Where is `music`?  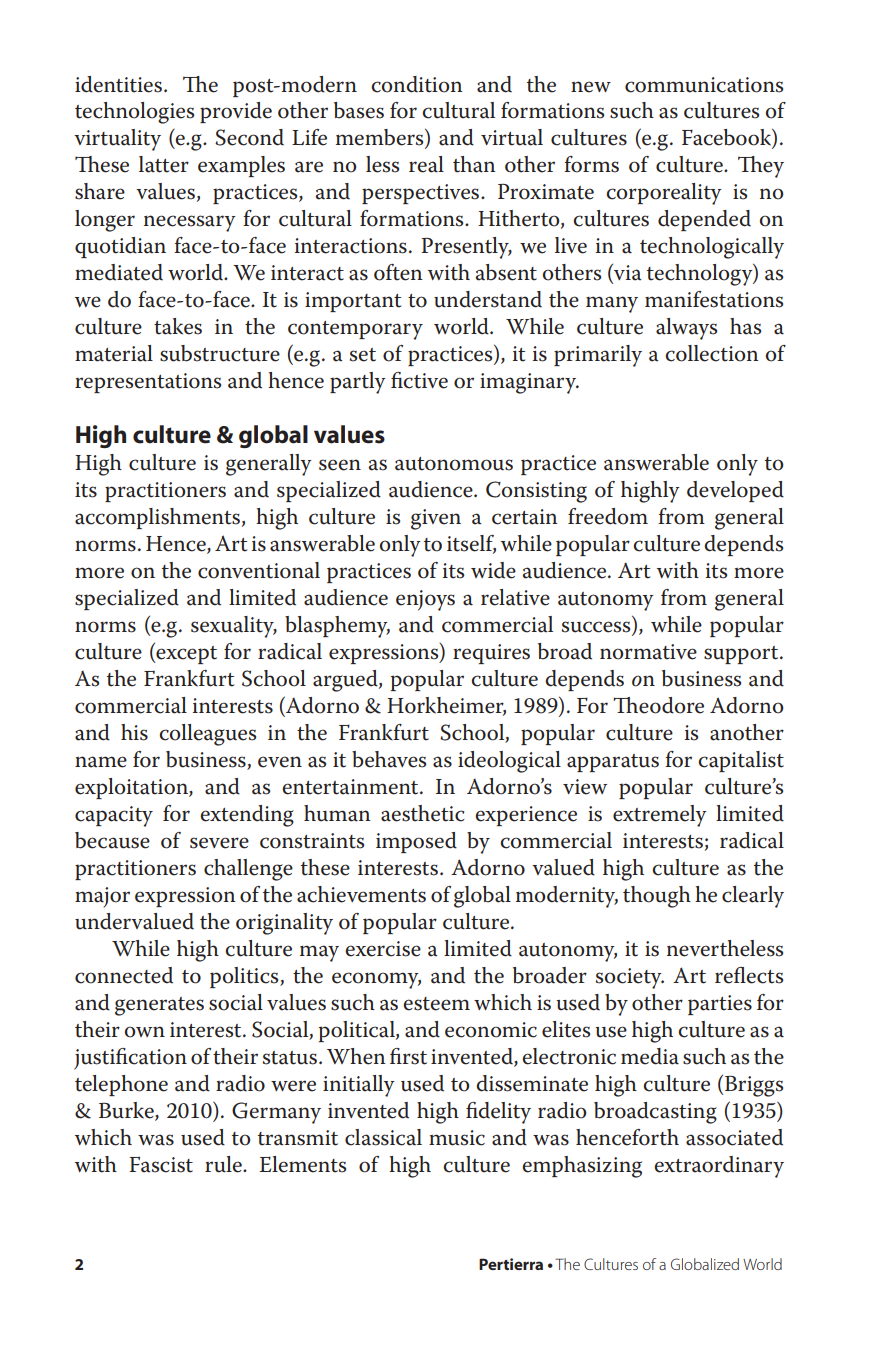 music is located at coordinates (457, 1138).
